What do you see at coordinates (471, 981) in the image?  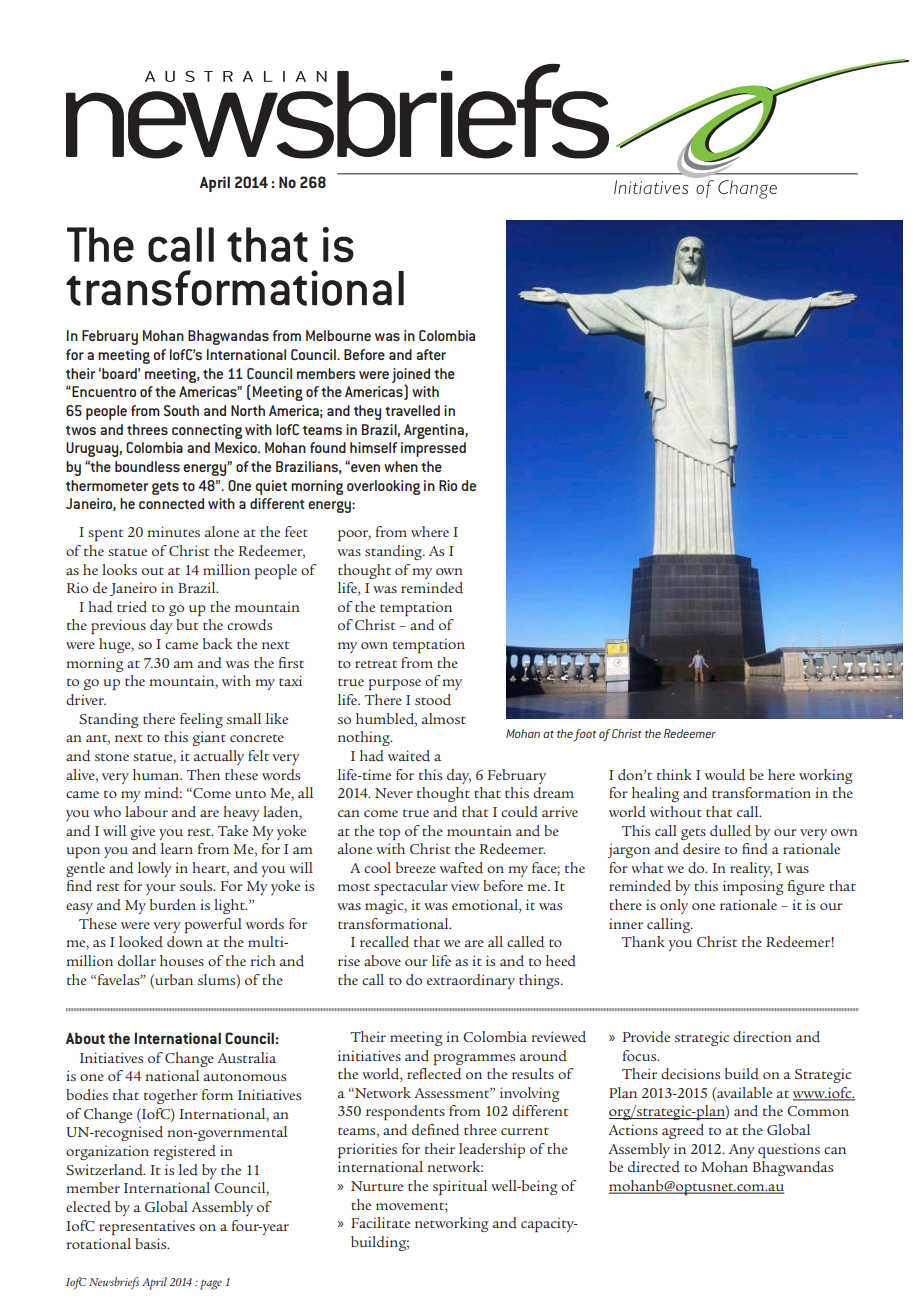 I see `extraordinary` at bounding box center [471, 981].
